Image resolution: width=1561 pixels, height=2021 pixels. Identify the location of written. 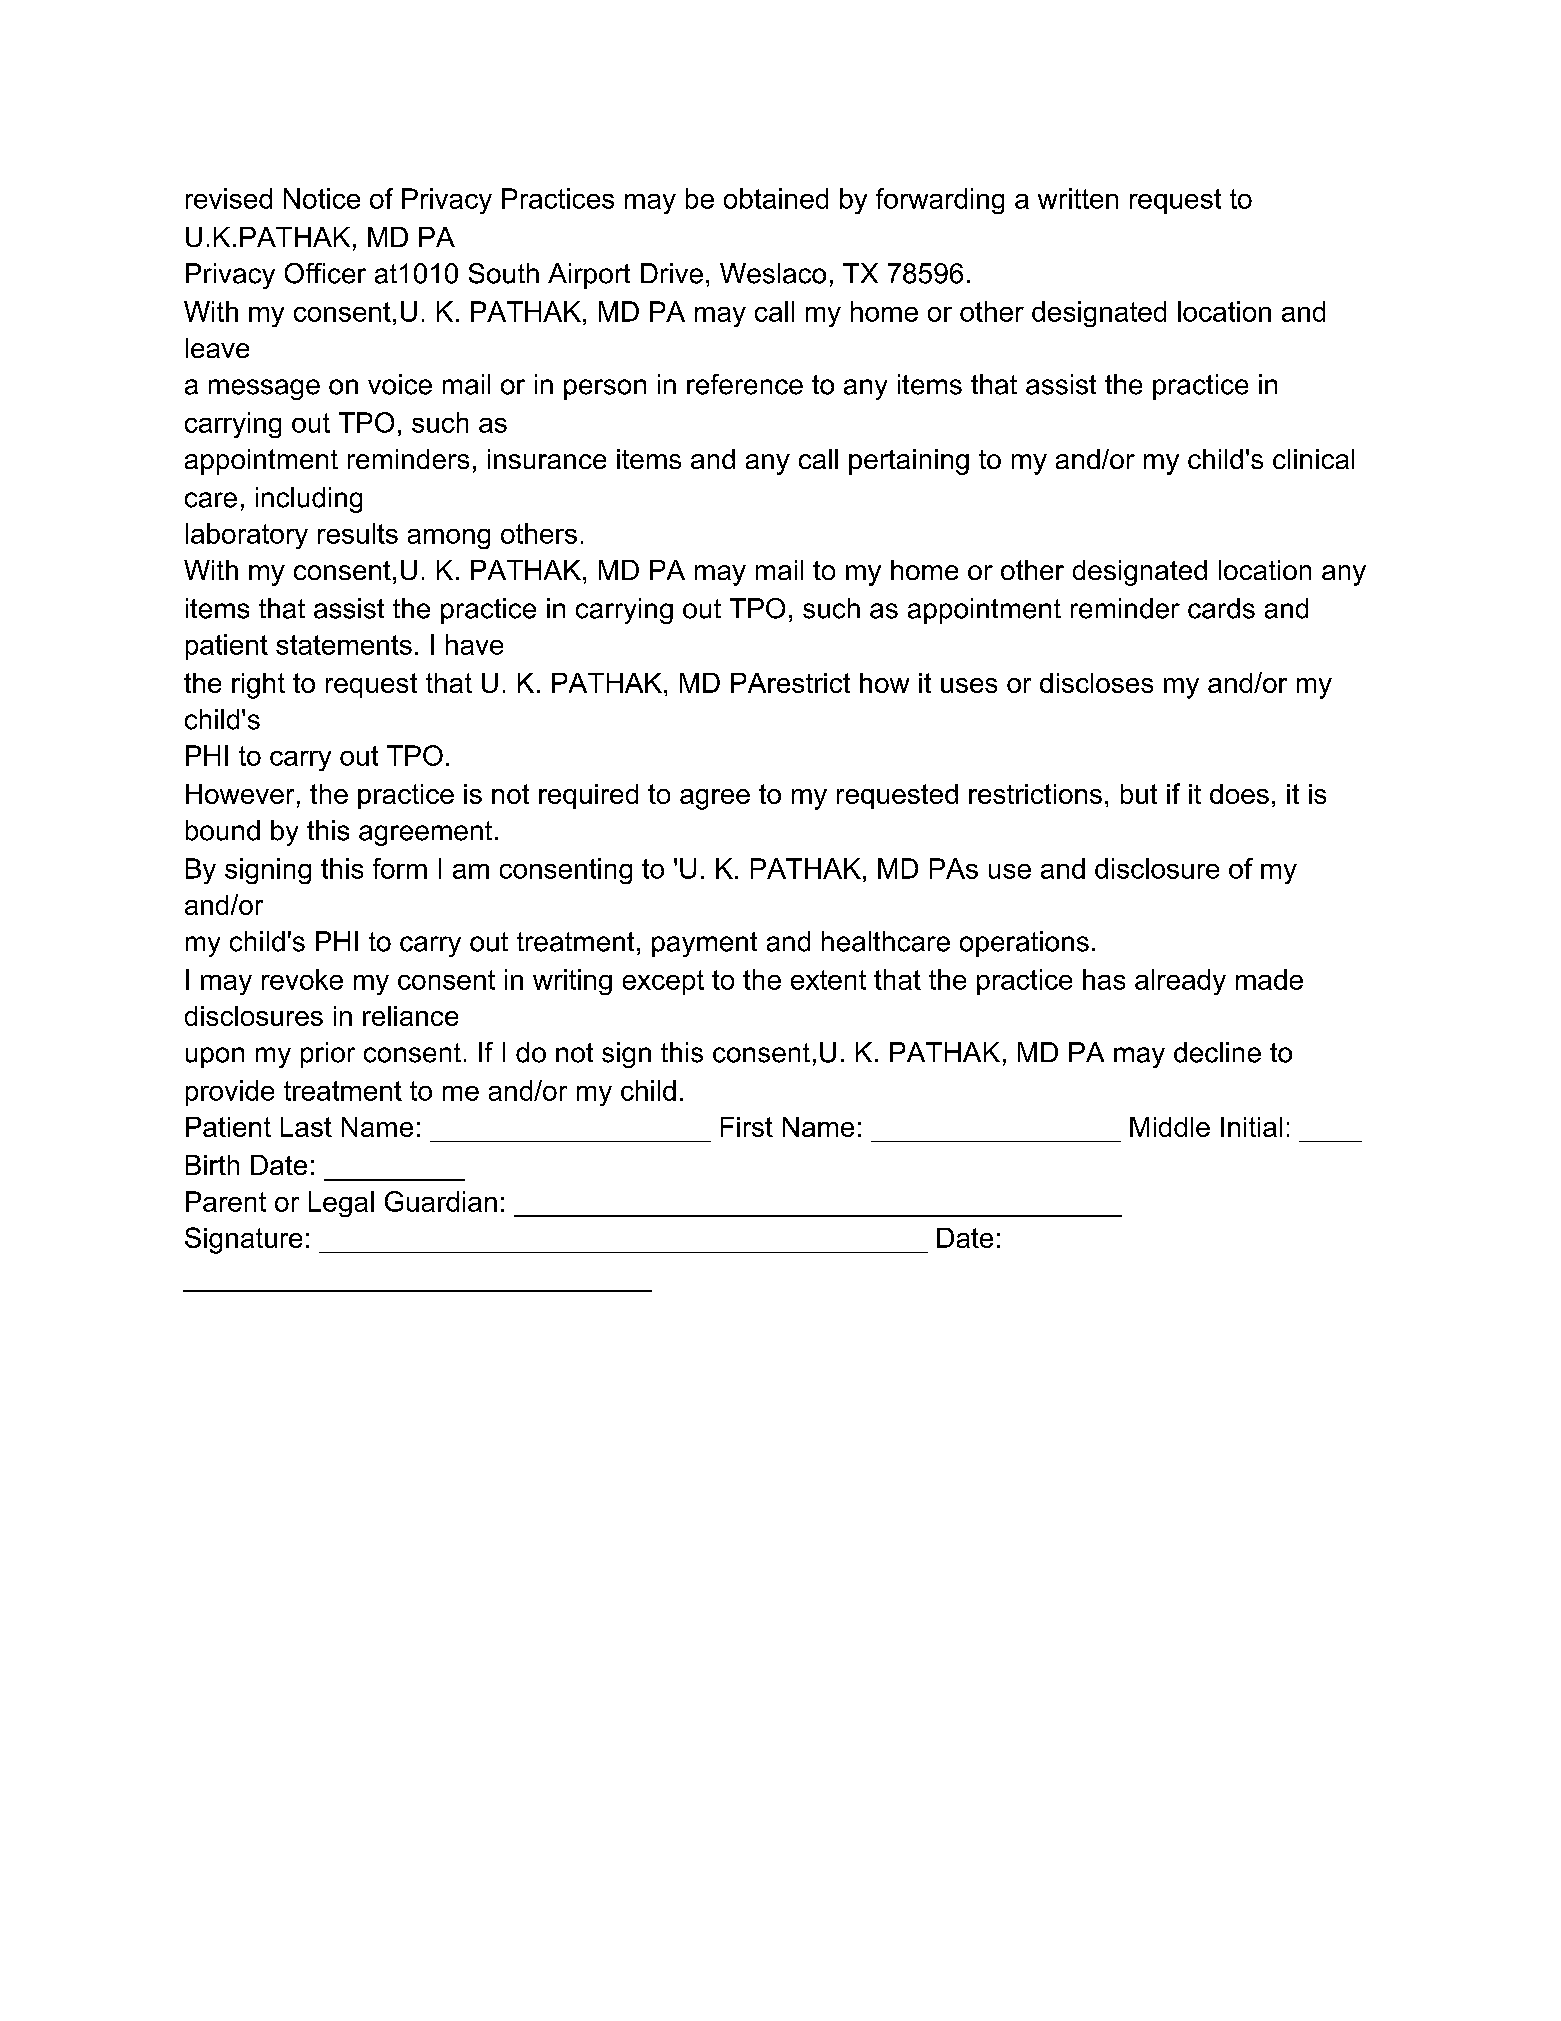
(1078, 198).
